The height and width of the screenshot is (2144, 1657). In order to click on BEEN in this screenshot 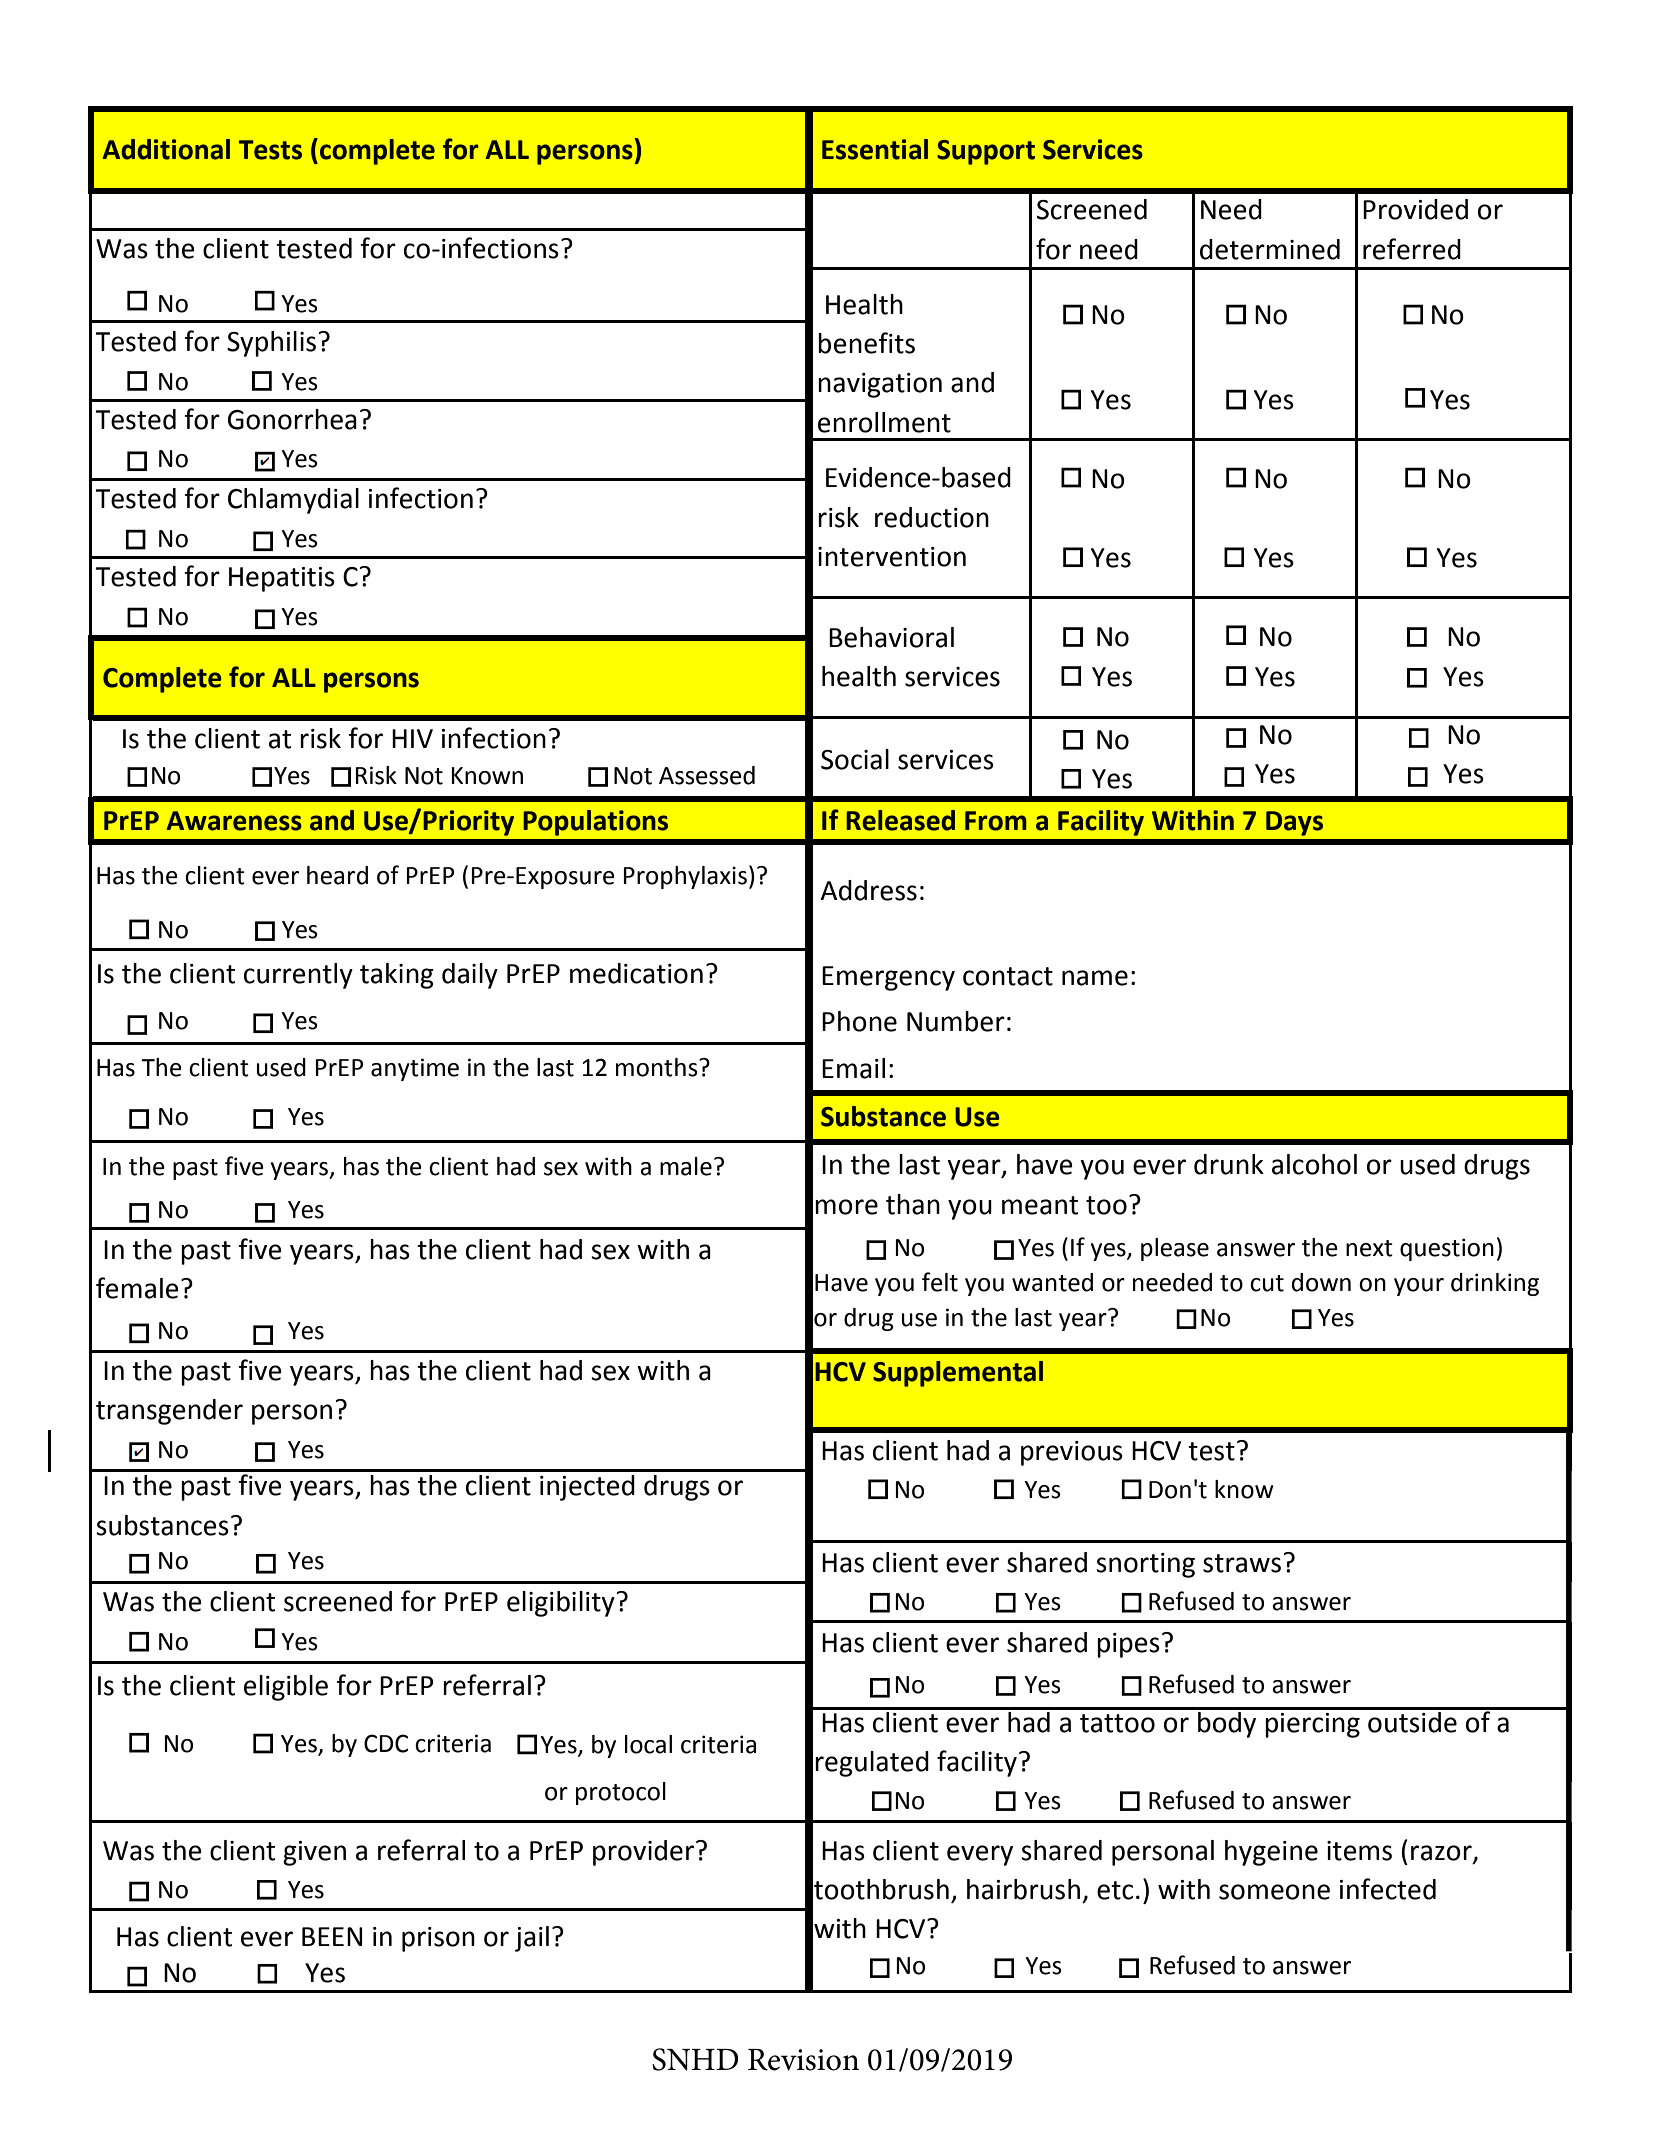, I will do `click(332, 1936)`.
